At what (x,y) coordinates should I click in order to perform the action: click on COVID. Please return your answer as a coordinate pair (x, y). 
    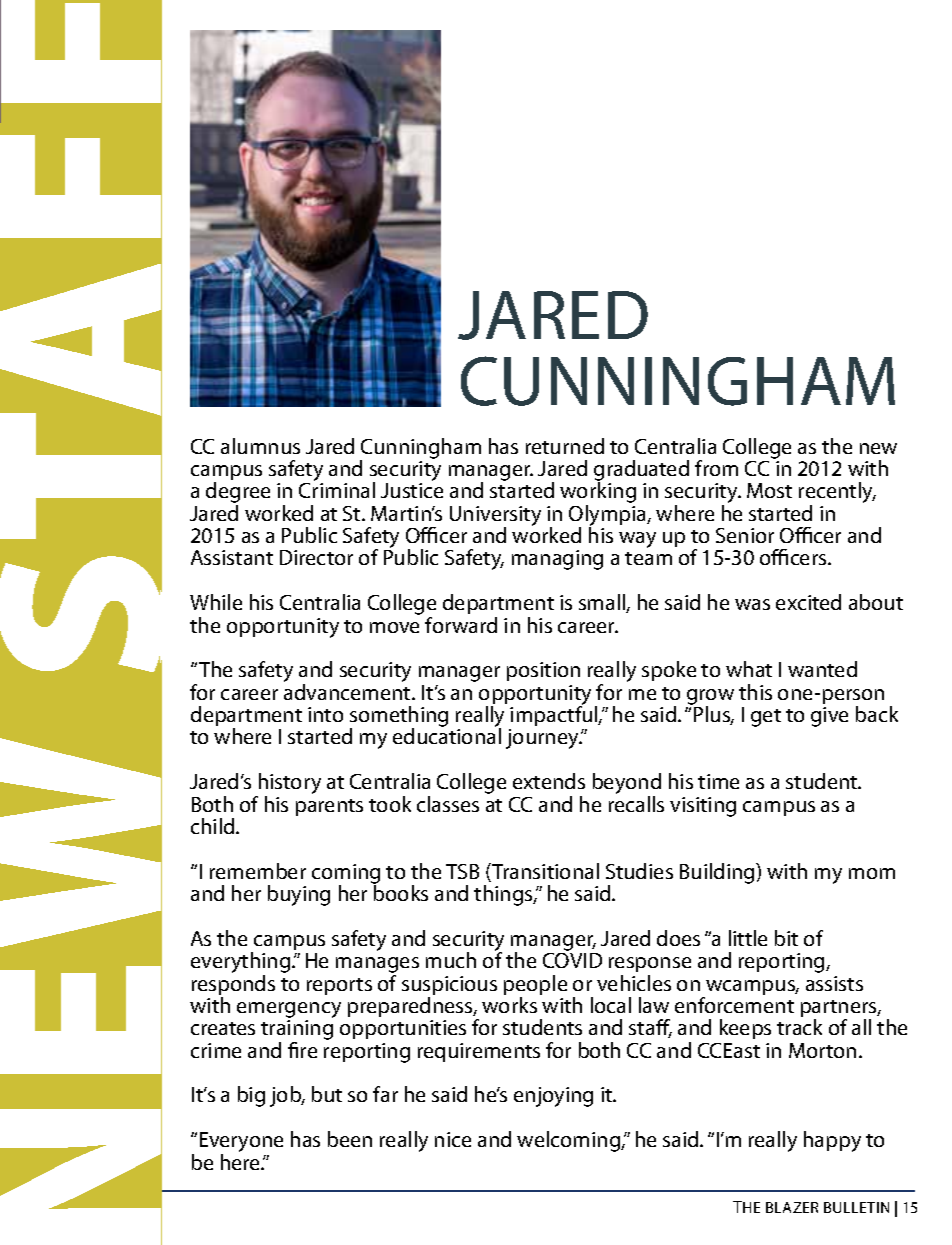
    Looking at the image, I should click on (572, 960).
